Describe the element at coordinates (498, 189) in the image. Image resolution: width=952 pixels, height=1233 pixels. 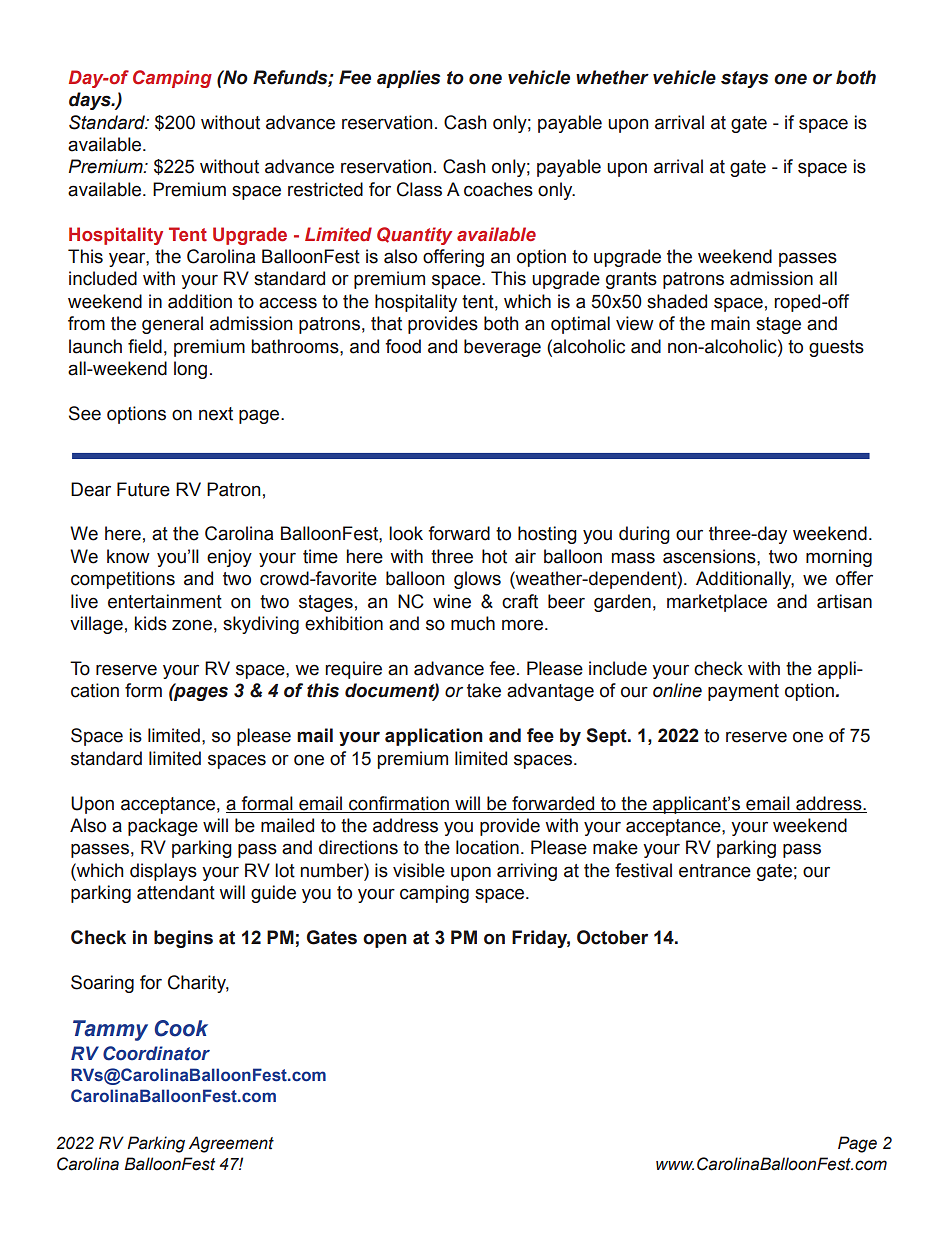
I see `coaches` at that location.
